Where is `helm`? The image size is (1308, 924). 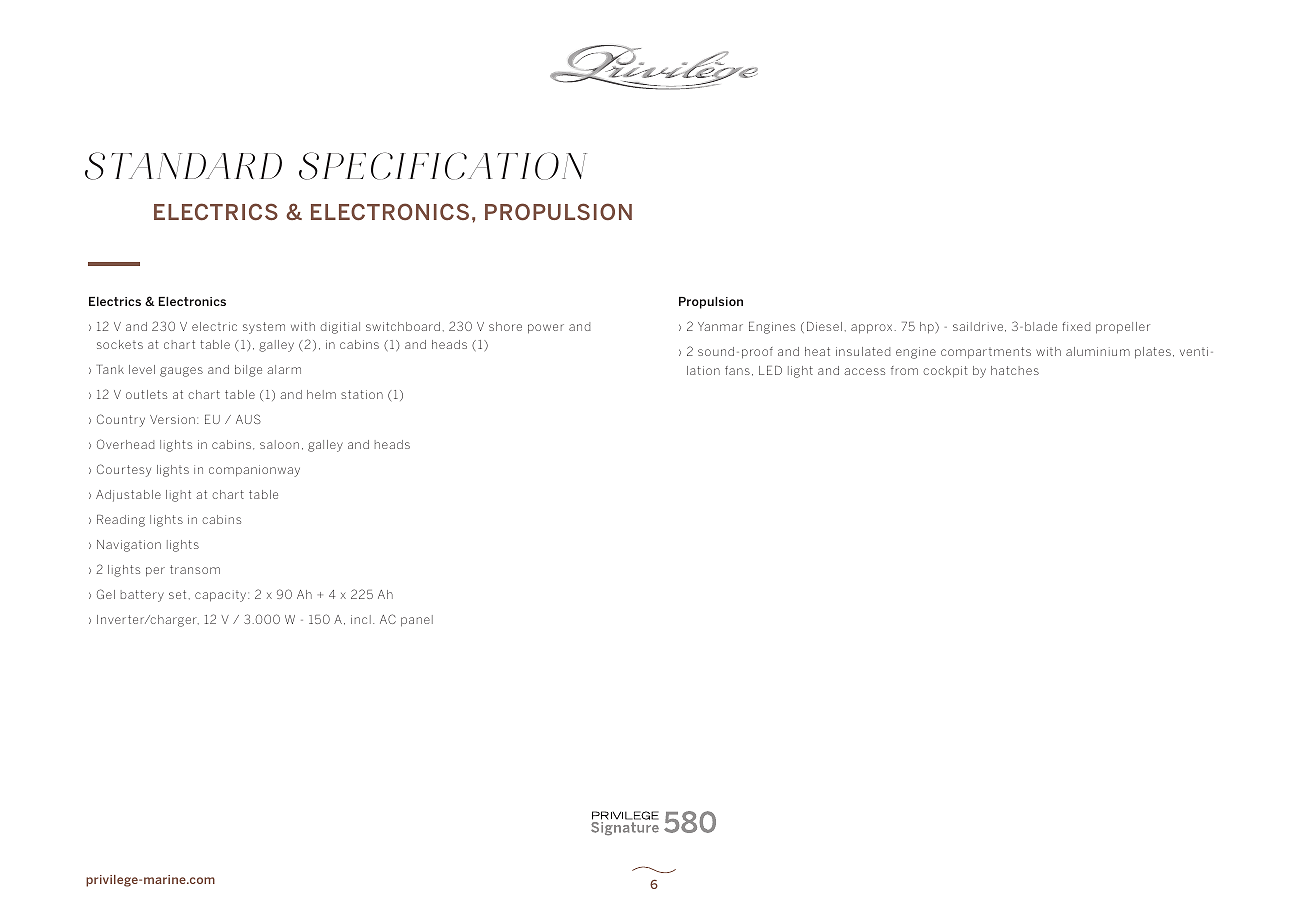 helm is located at coordinates (321, 394).
